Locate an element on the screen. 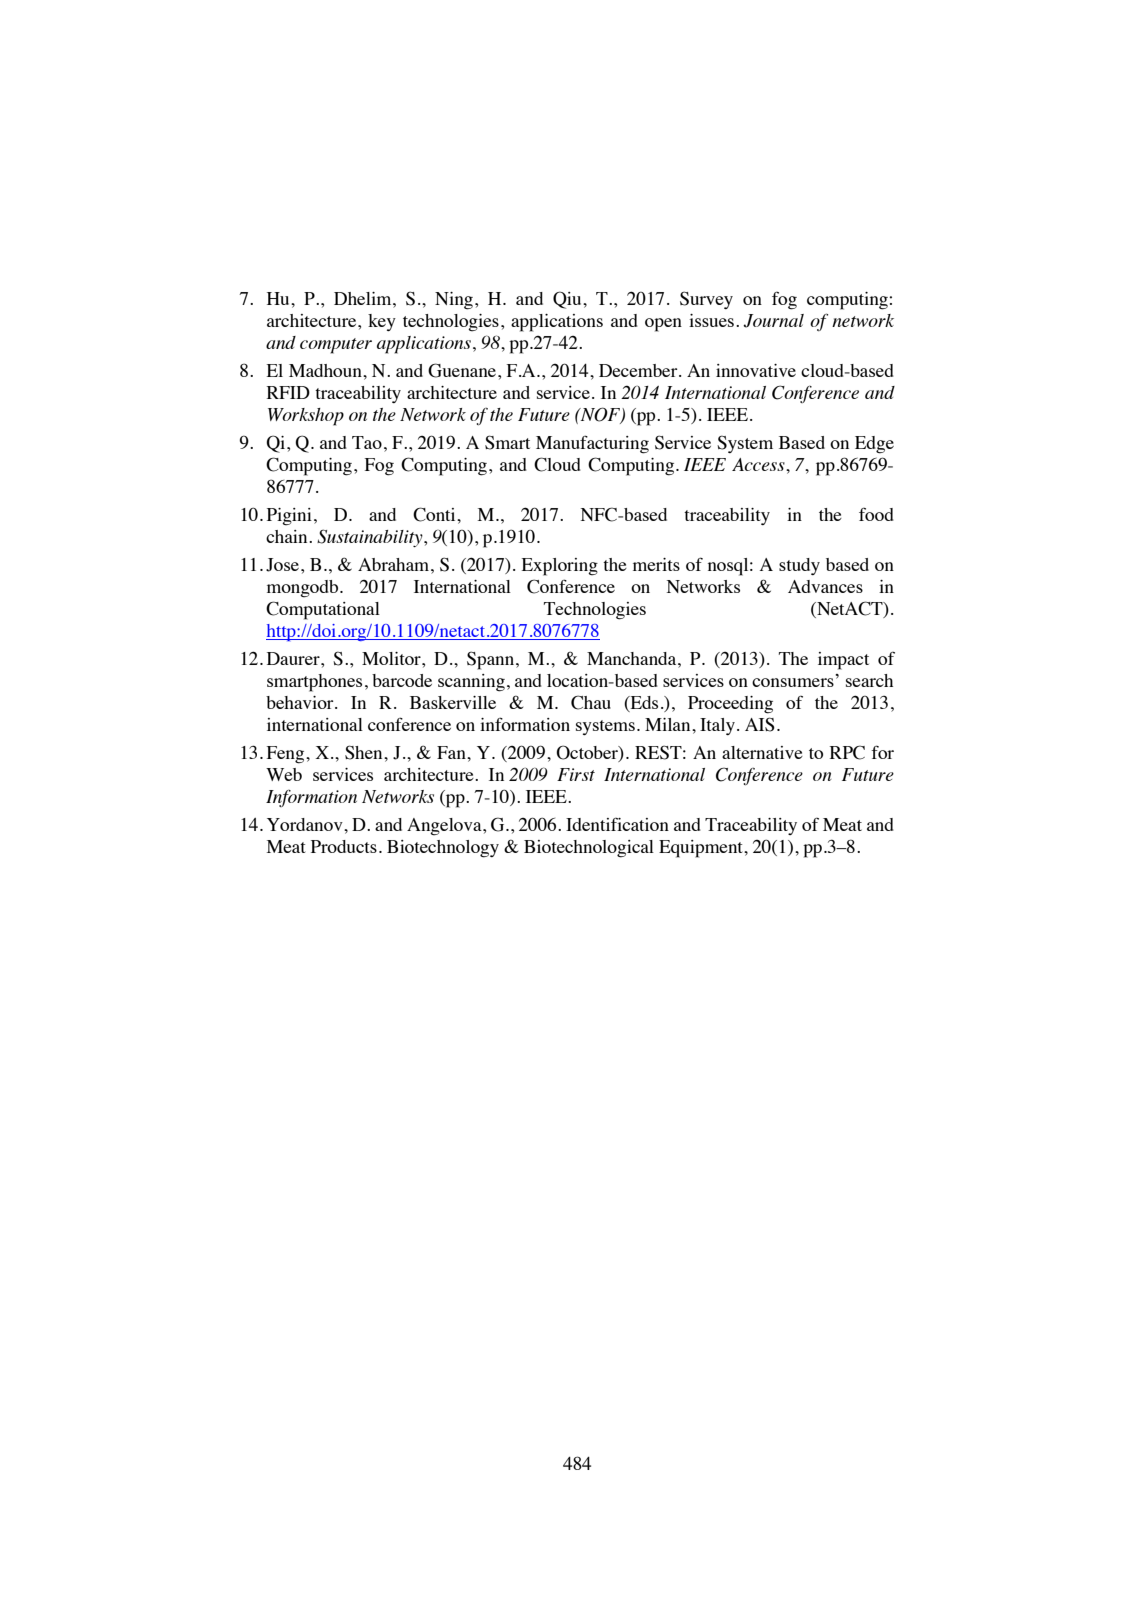  Biotechnological is located at coordinates (589, 849).
